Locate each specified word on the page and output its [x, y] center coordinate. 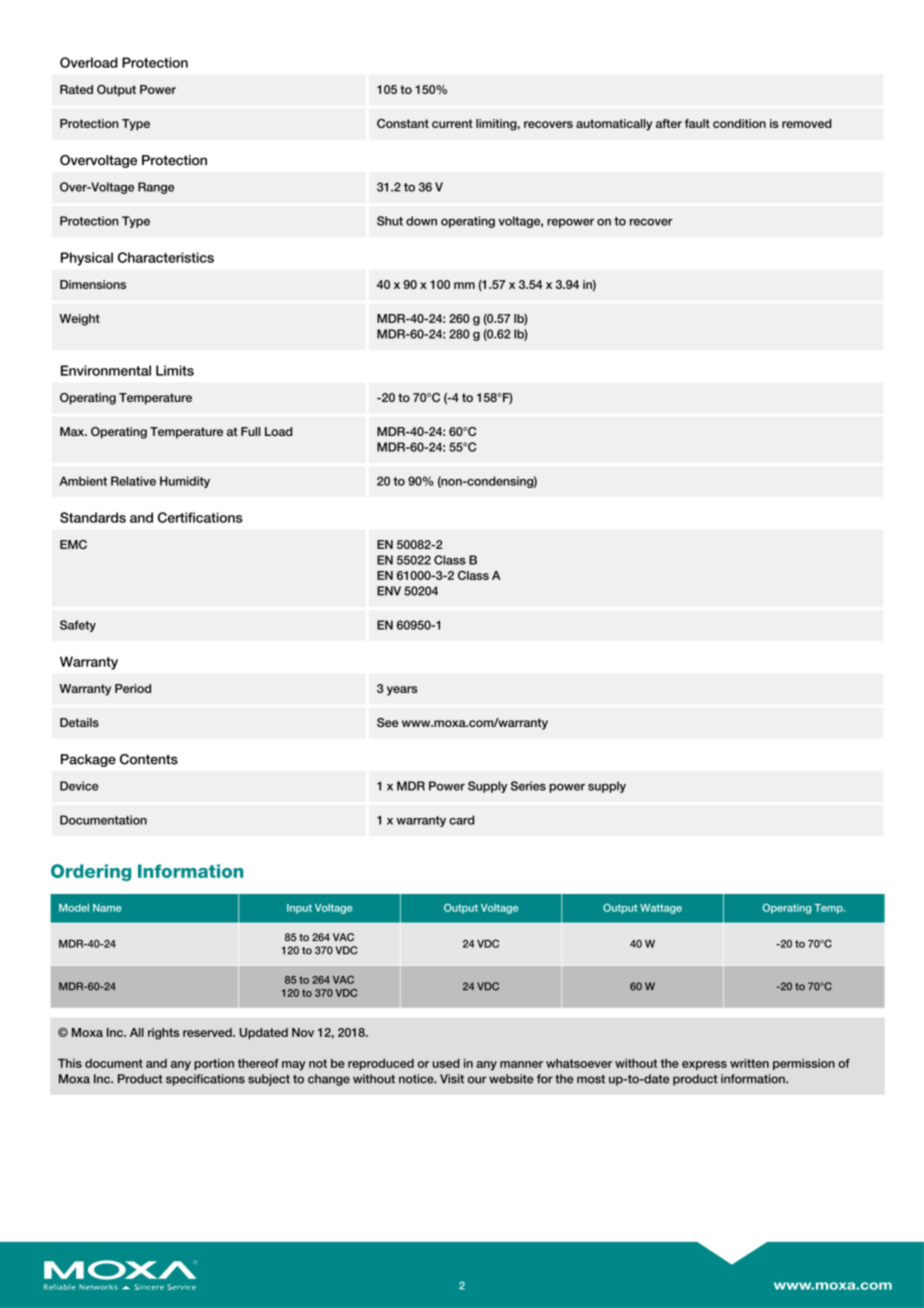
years [402, 691]
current [452, 123]
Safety [78, 626]
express [704, 1065]
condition [739, 123]
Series [528, 786]
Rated [76, 89]
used [446, 1063]
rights [163, 1034]
